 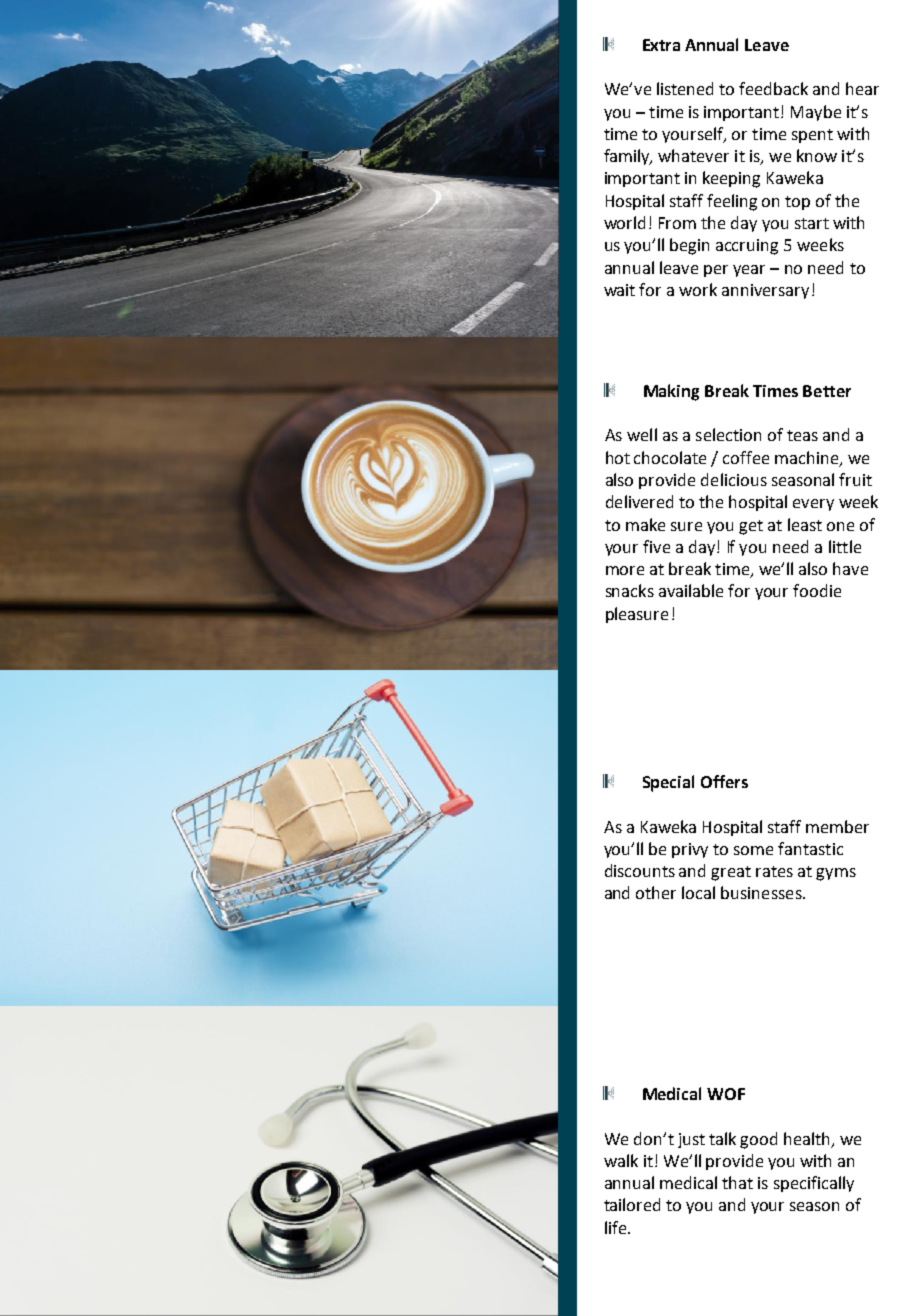 What do you see at coordinates (656, 892) in the page?
I see `other` at bounding box center [656, 892].
